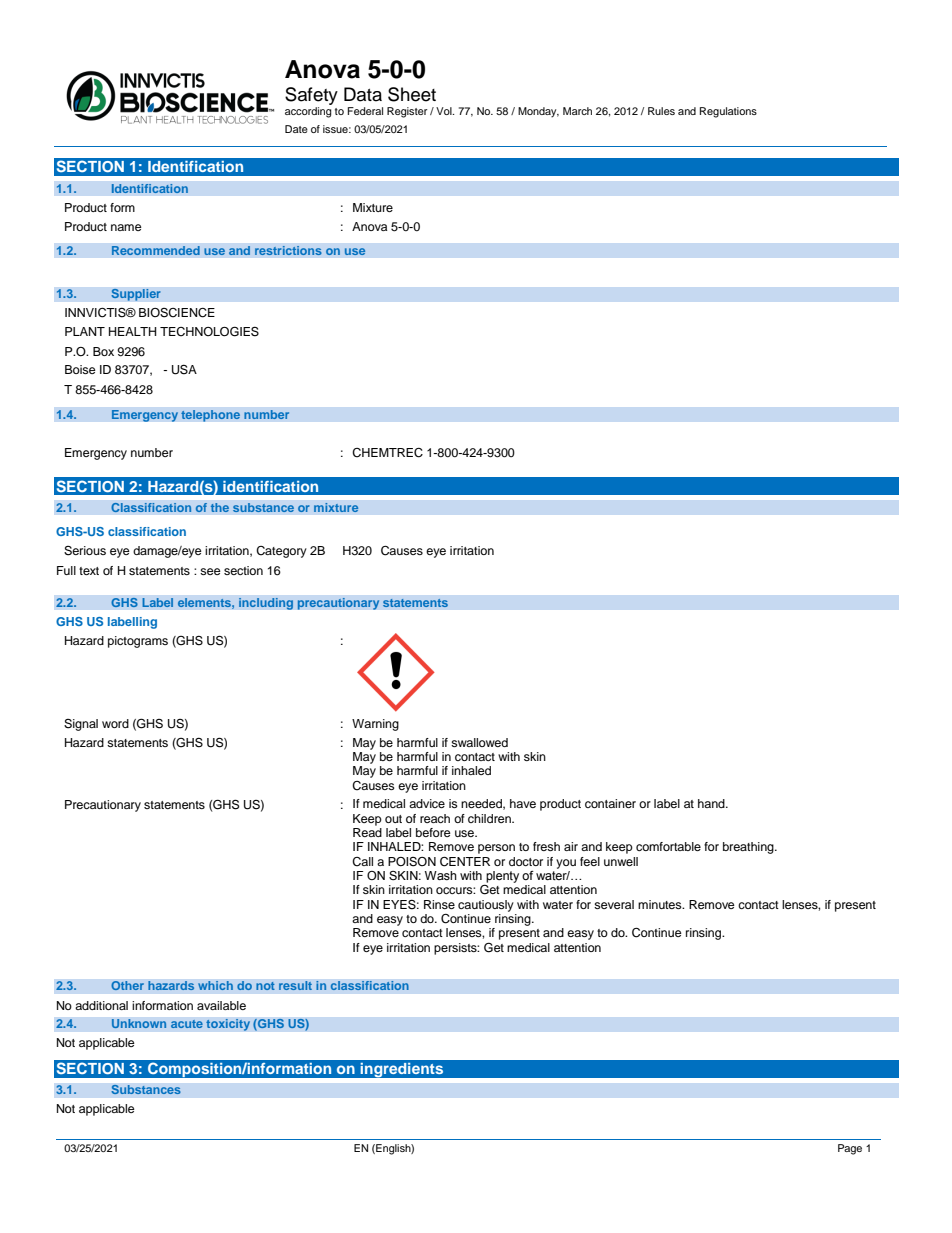  Describe the element at coordinates (712, 803) in the image. I see `hand` at that location.
